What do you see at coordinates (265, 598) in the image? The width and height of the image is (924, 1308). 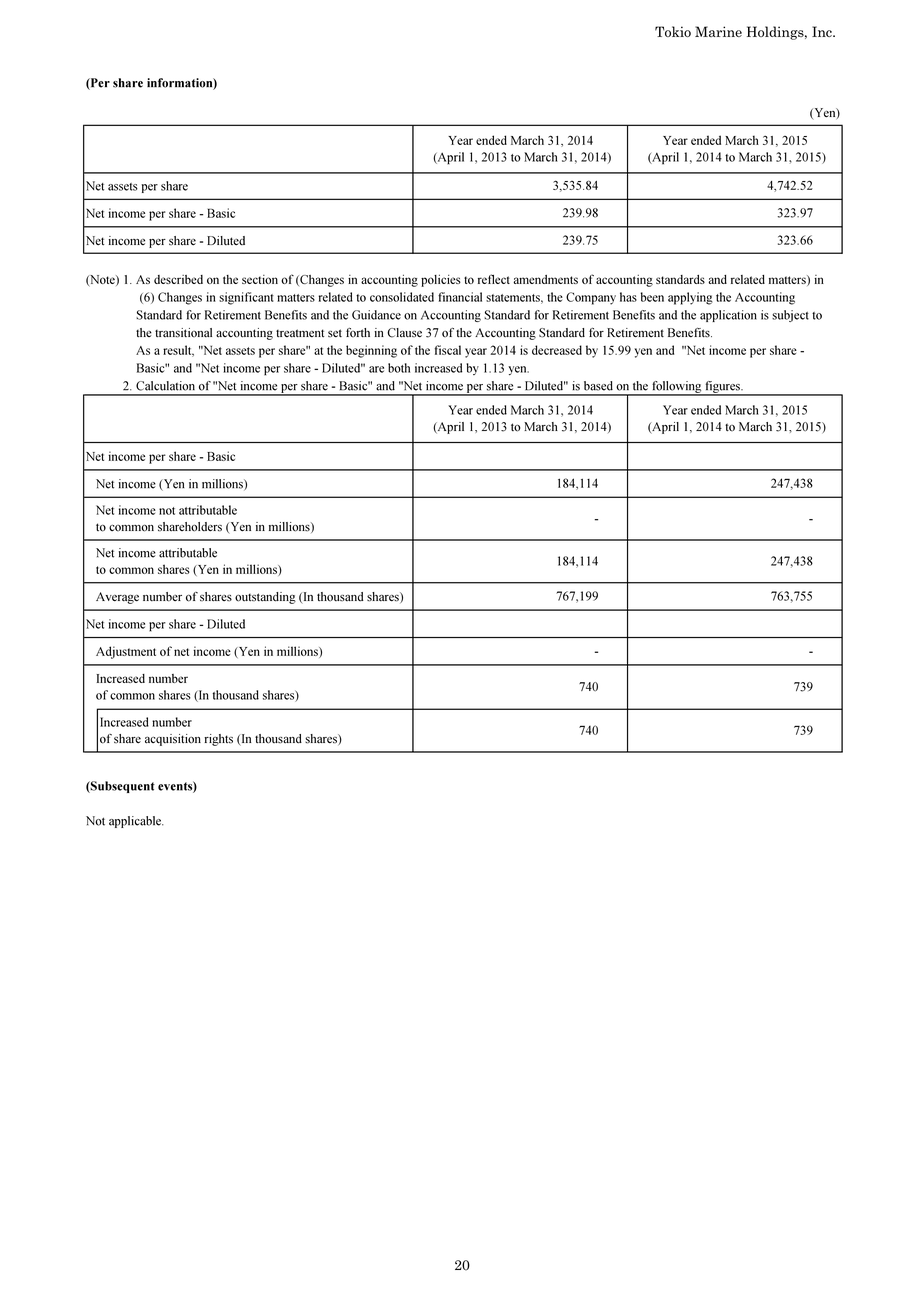 I see `outstanding` at bounding box center [265, 598].
